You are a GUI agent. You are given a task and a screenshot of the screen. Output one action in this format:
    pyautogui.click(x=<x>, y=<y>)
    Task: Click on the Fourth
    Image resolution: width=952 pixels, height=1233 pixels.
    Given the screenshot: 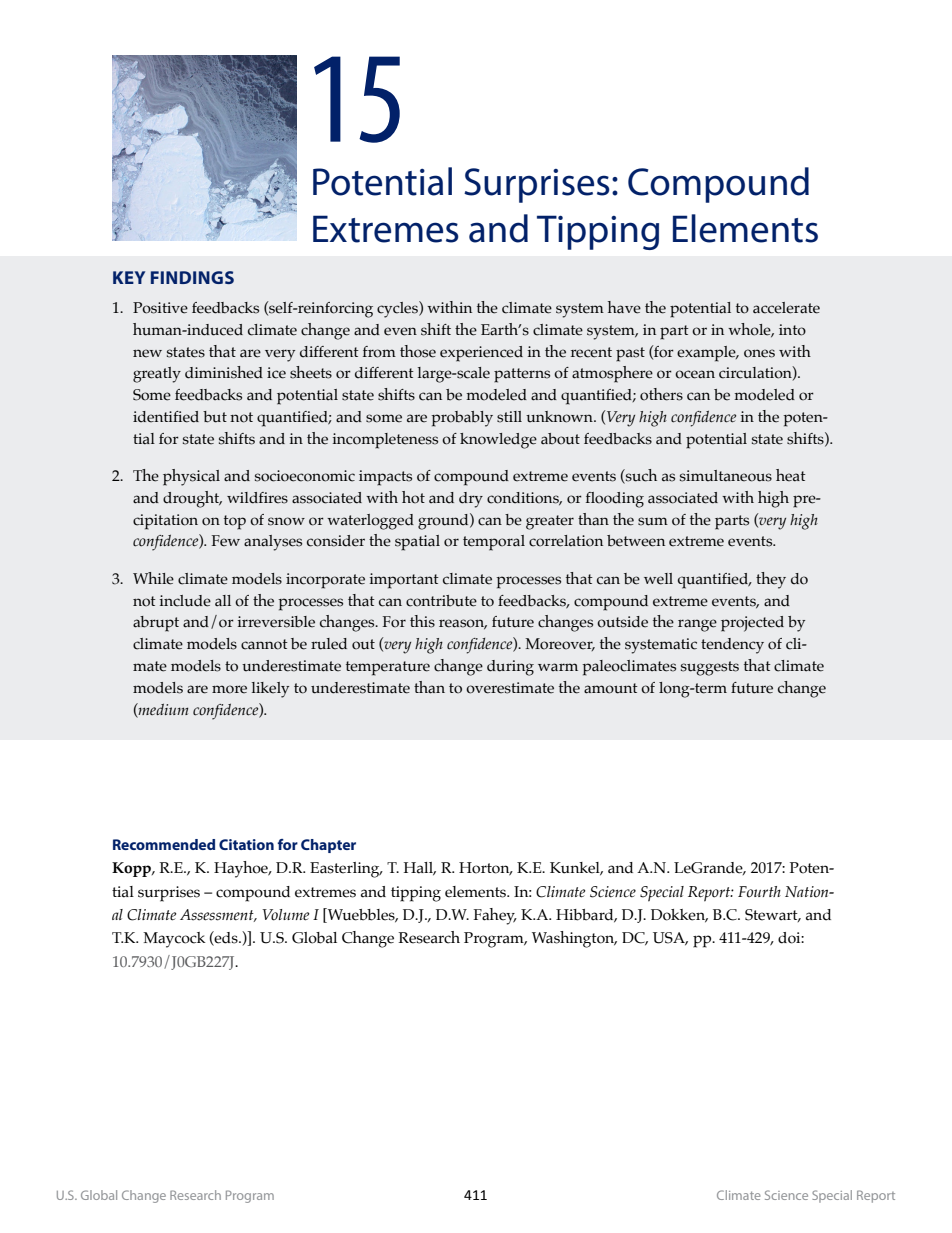 What is the action you would take?
    pyautogui.click(x=759, y=891)
